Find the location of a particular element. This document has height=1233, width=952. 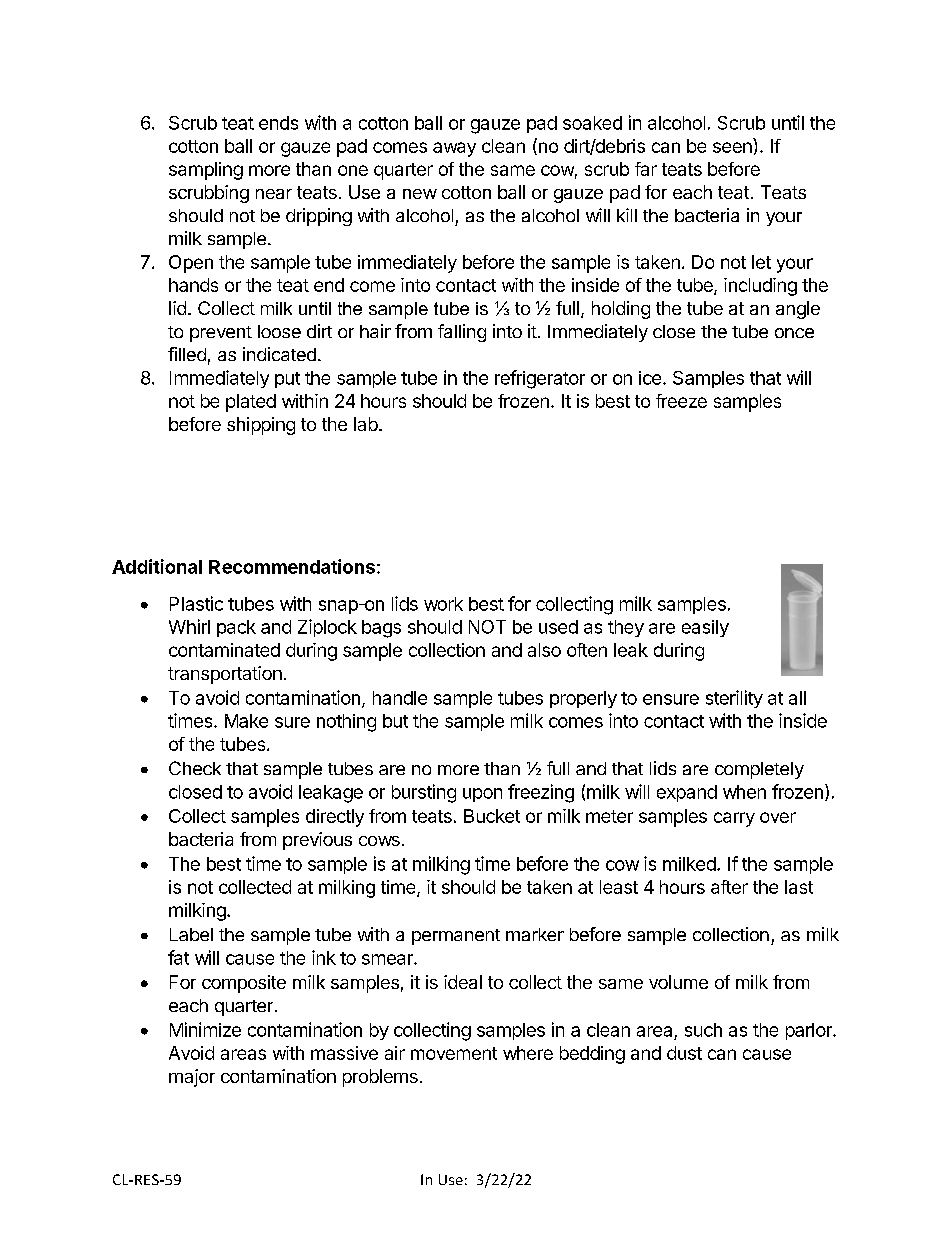

Minimize is located at coordinates (205, 1029).
